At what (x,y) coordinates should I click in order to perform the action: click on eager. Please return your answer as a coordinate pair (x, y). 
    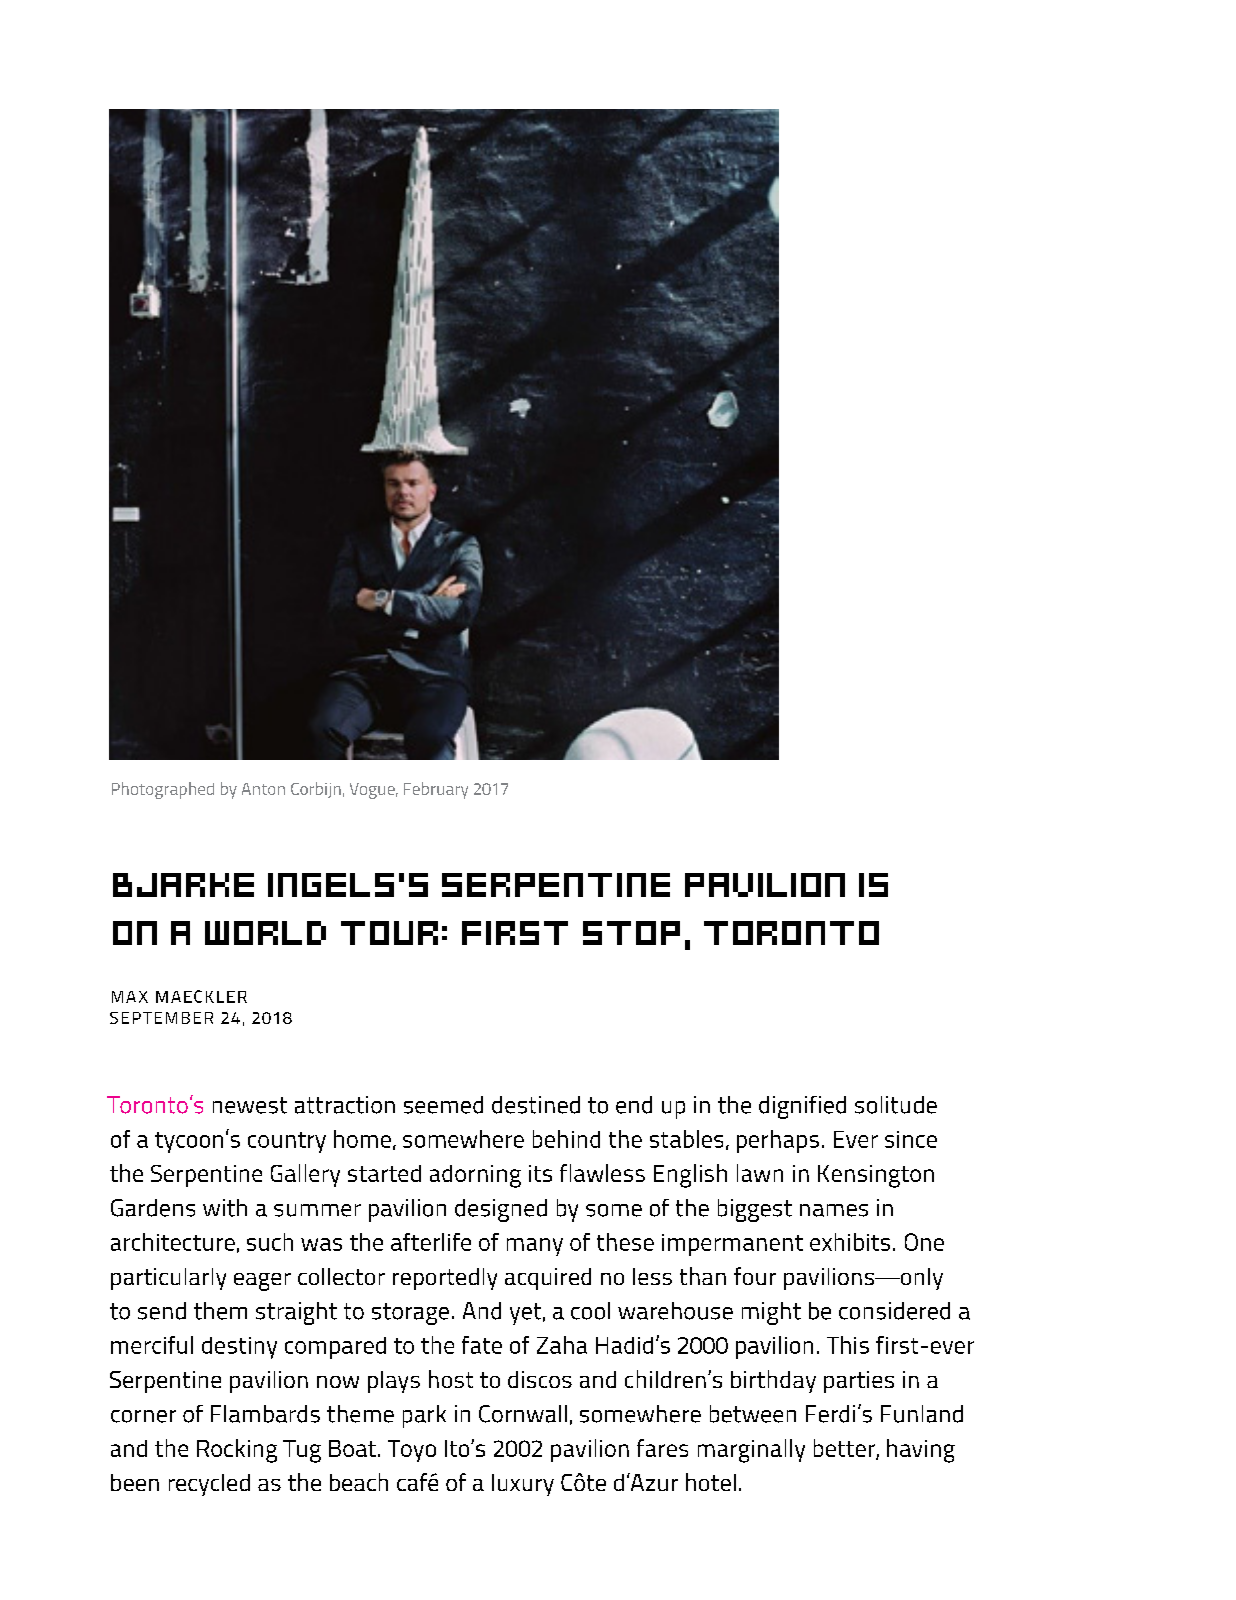
    Looking at the image, I should click on (262, 1282).
